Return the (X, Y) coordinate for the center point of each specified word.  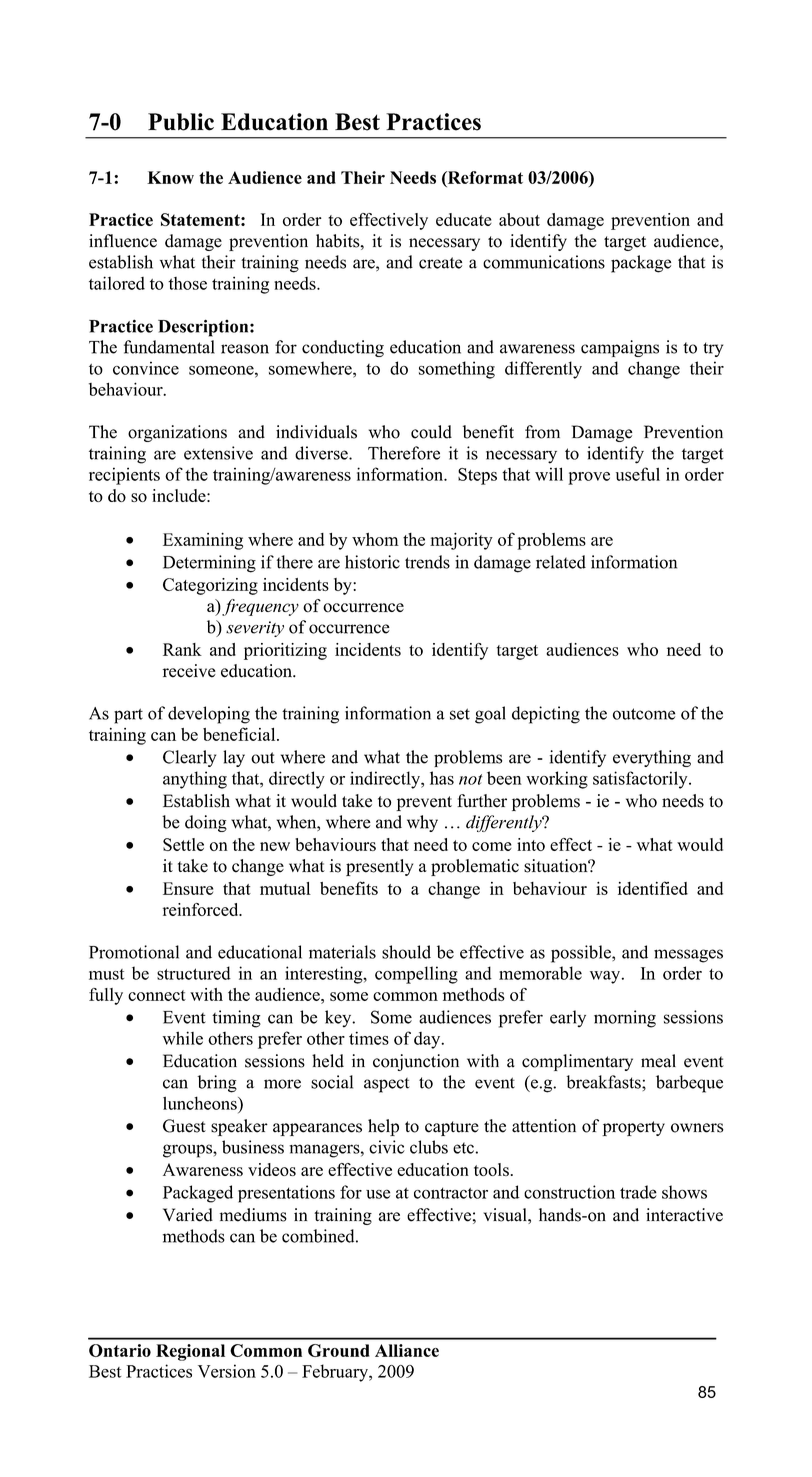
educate (464, 219)
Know (170, 177)
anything (195, 780)
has (442, 778)
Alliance (407, 1350)
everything (652, 758)
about (519, 219)
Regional (190, 1352)
